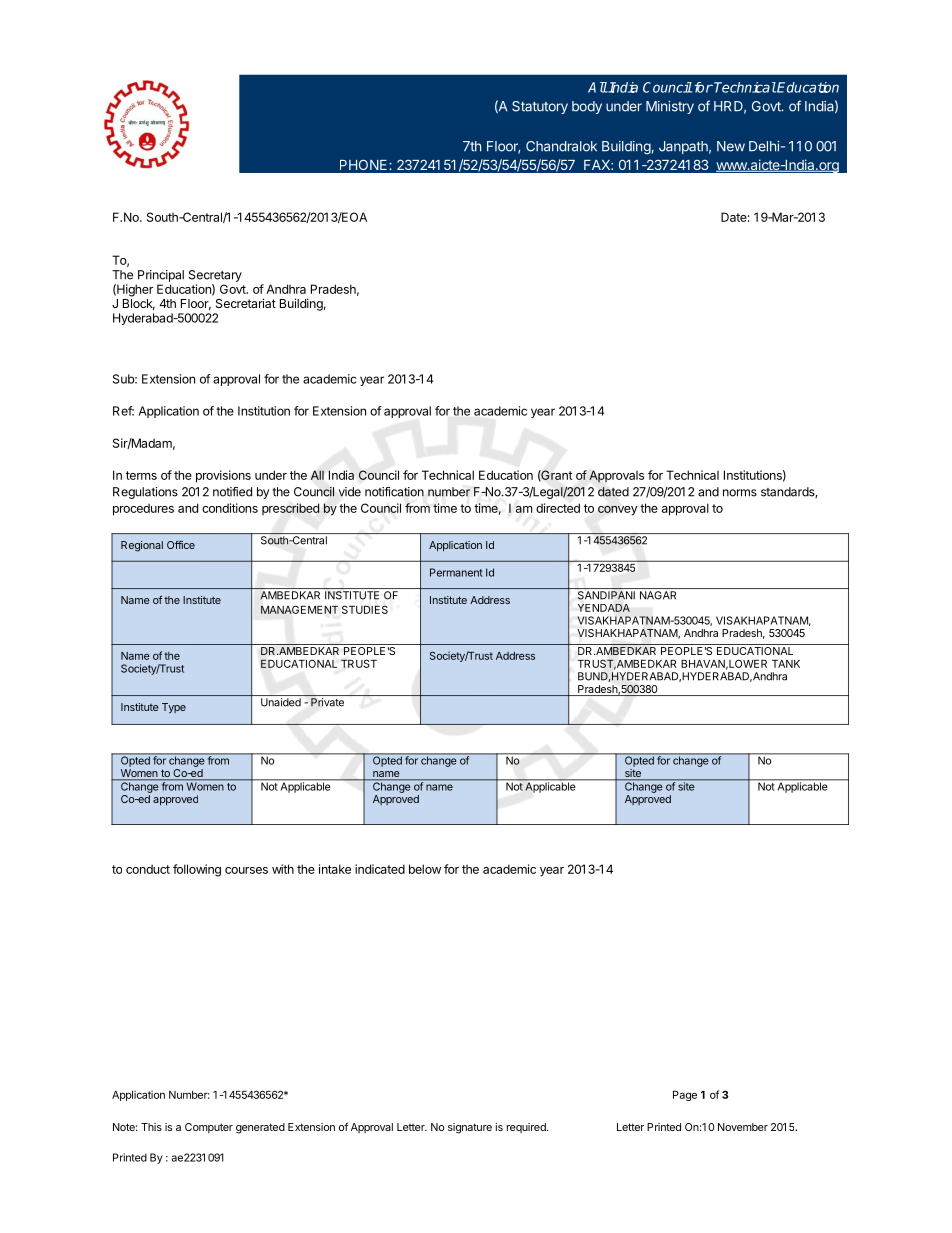 This document has width=952, height=1233. I want to click on norms, so click(740, 493).
